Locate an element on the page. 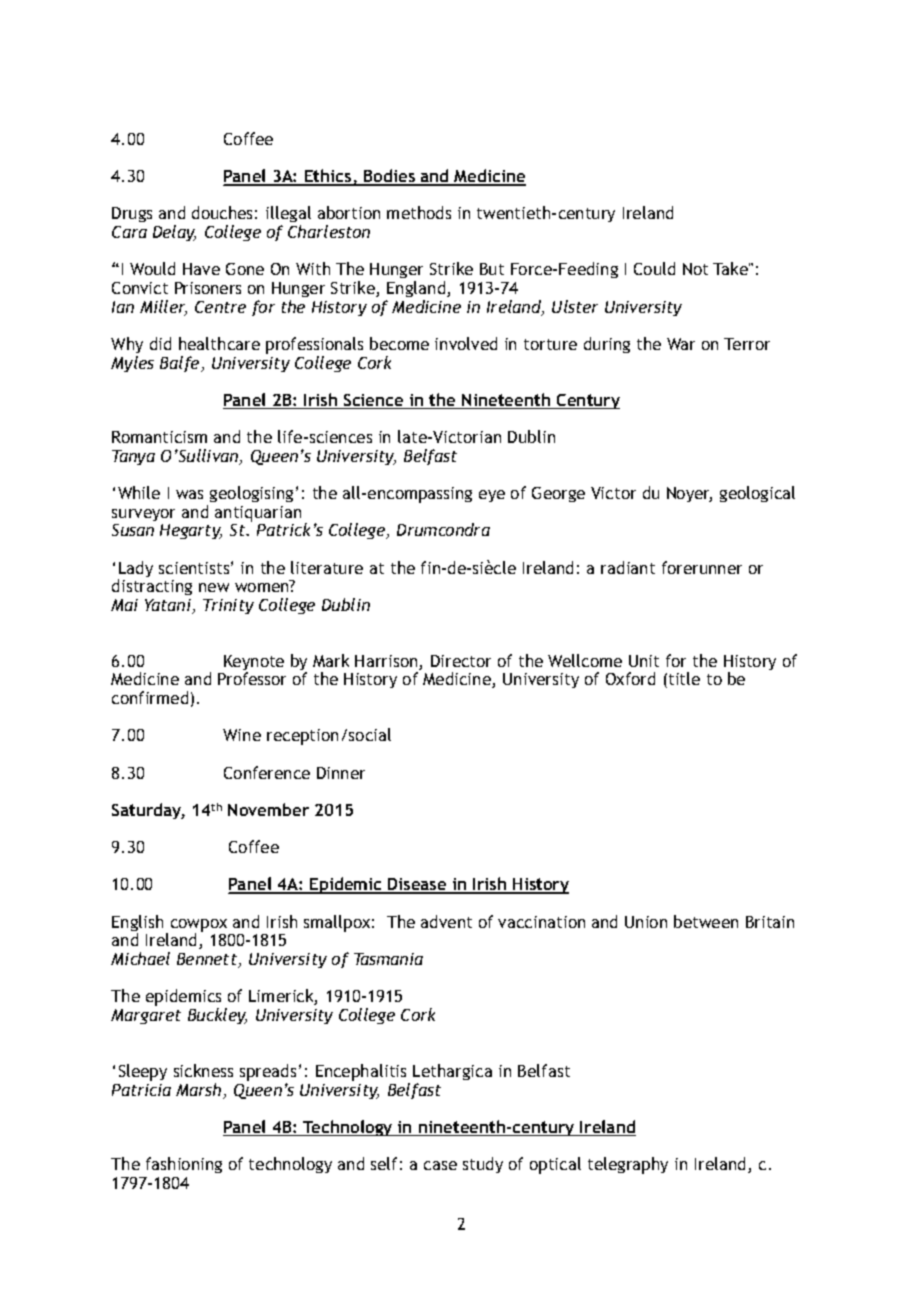  eye is located at coordinates (492, 496).
